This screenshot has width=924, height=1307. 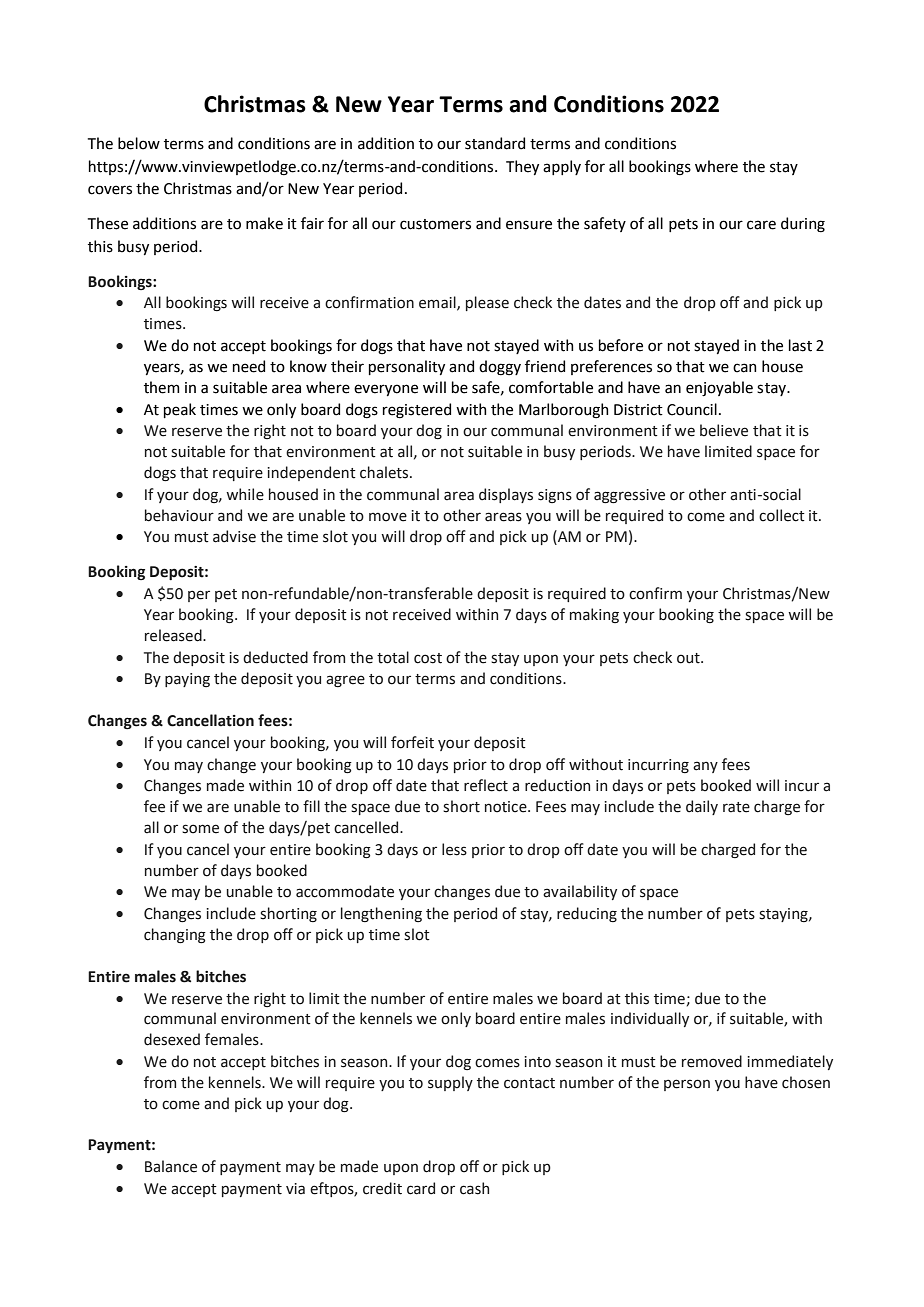 What do you see at coordinates (761, 225) in the screenshot?
I see `care` at bounding box center [761, 225].
